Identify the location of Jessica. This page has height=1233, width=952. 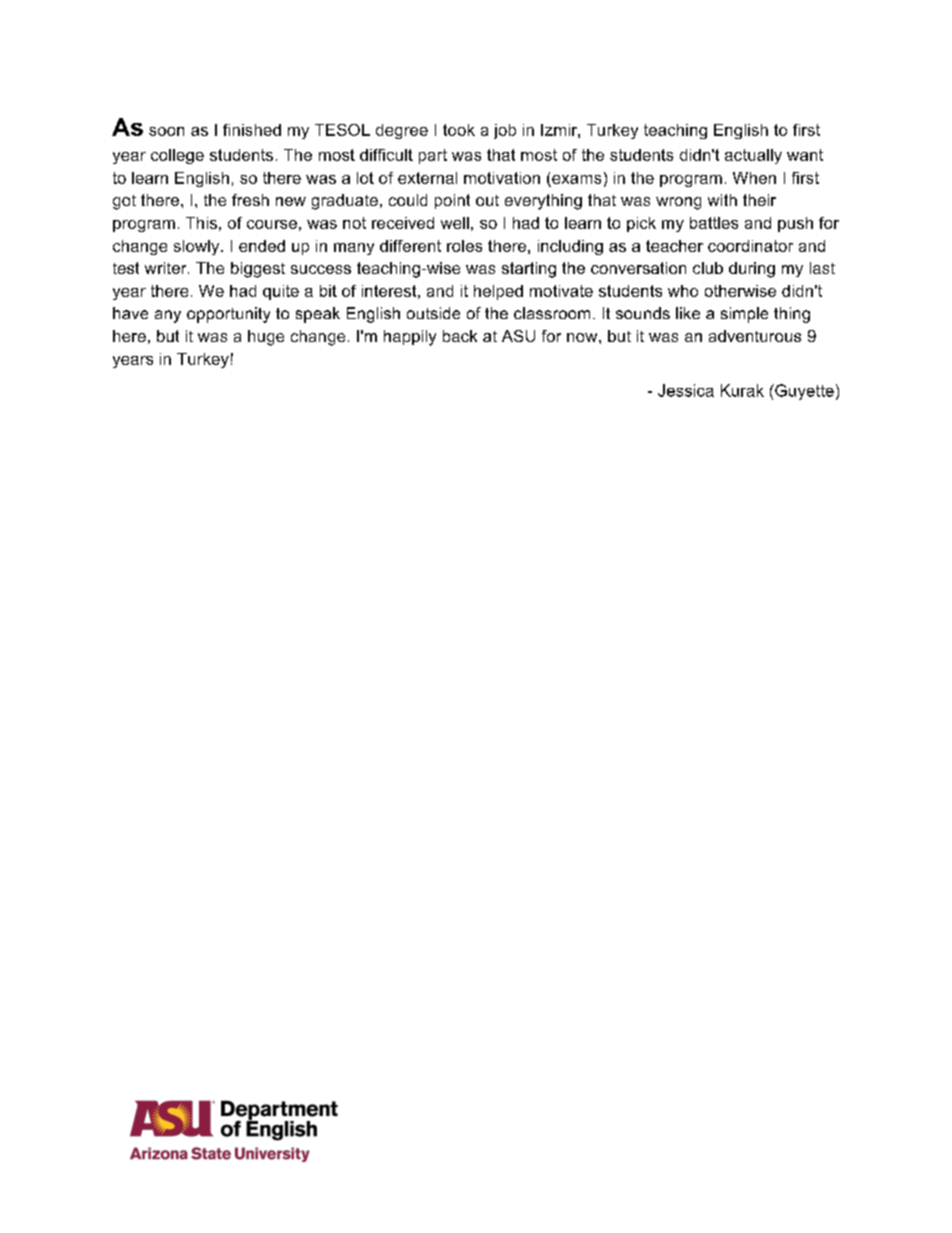
(686, 390).
